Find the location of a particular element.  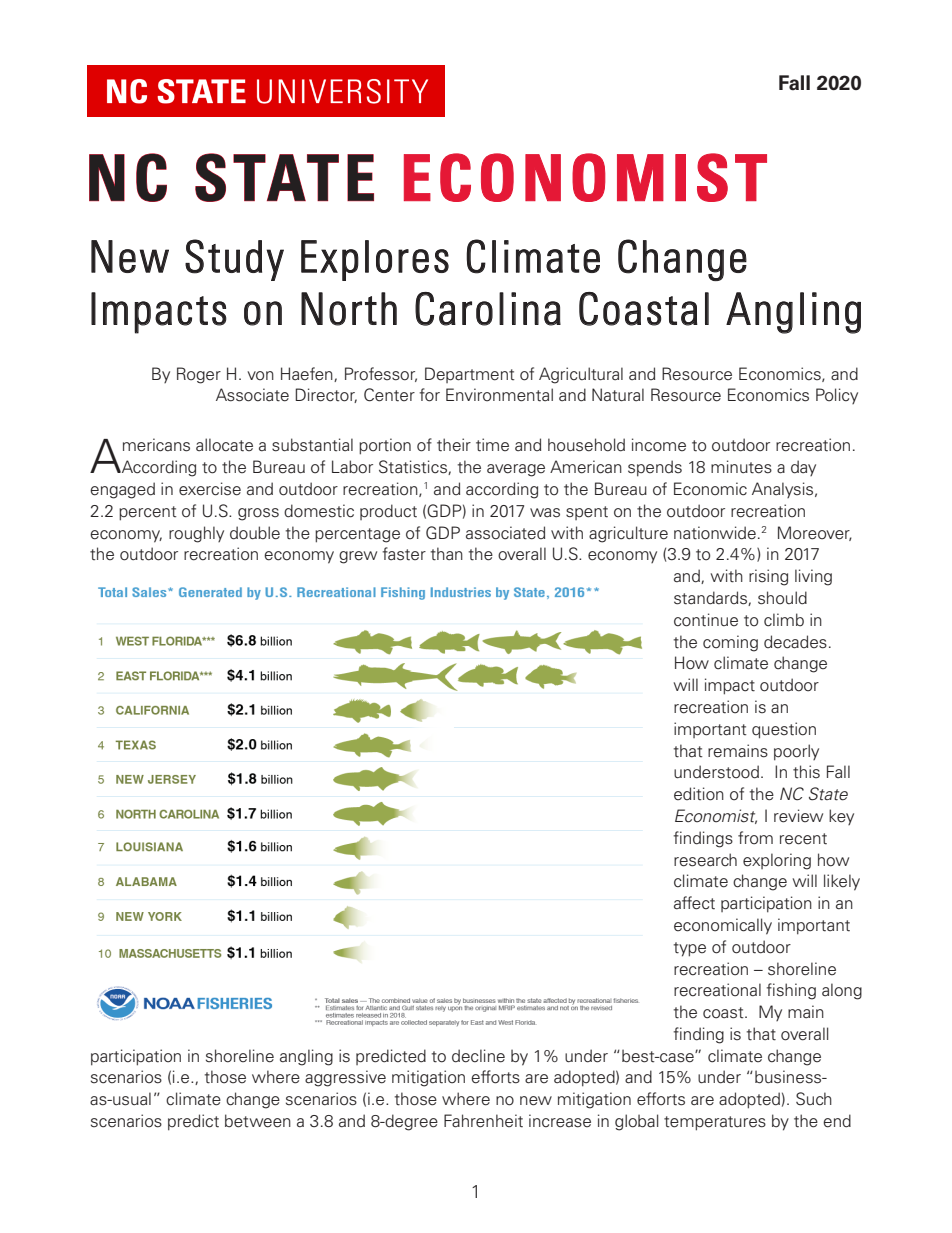

Policy is located at coordinates (837, 396).
